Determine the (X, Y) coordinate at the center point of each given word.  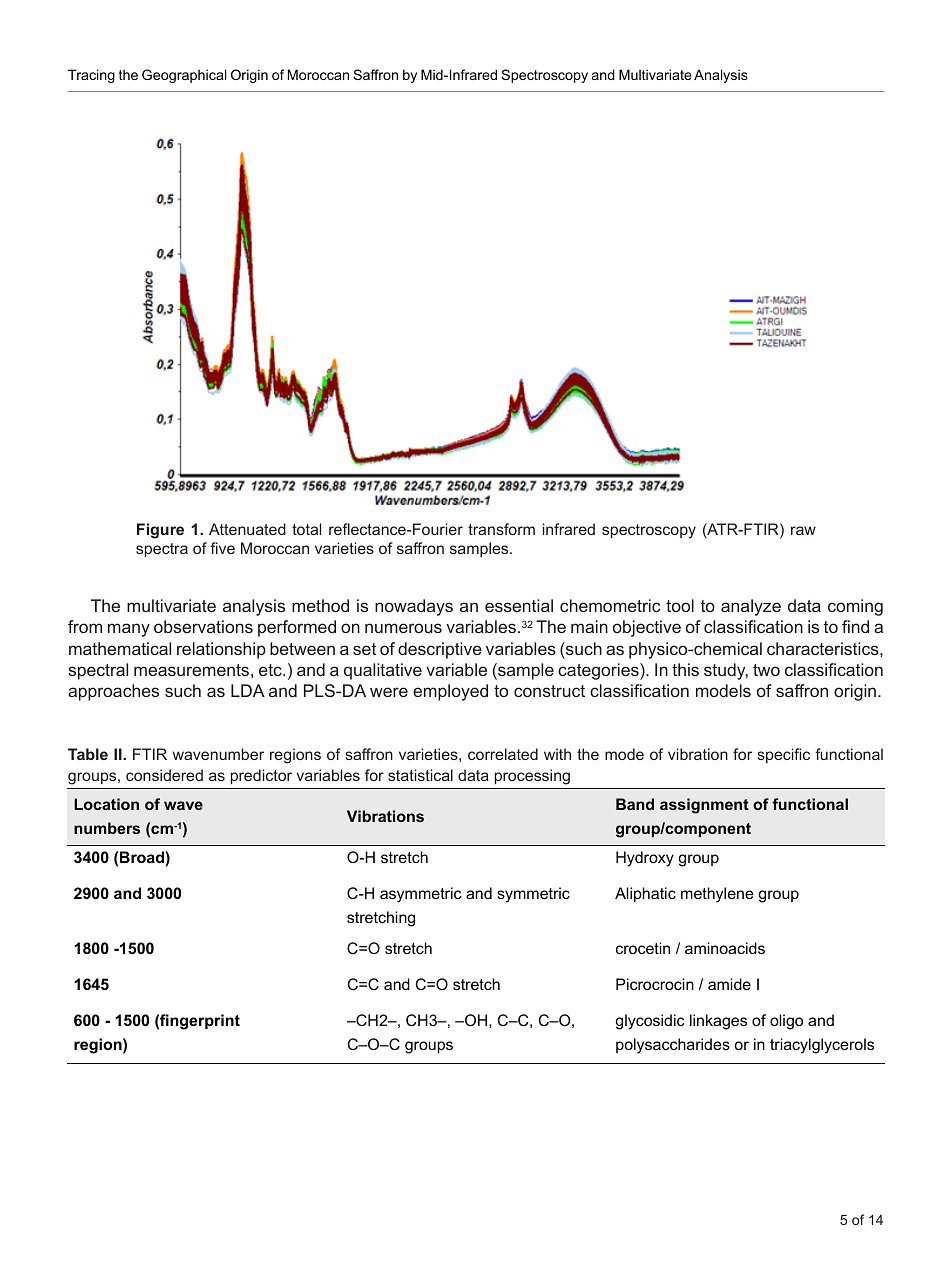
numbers (107, 828)
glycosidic (650, 1022)
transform (501, 529)
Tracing (91, 76)
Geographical (184, 76)
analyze (751, 607)
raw (803, 530)
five (222, 548)
